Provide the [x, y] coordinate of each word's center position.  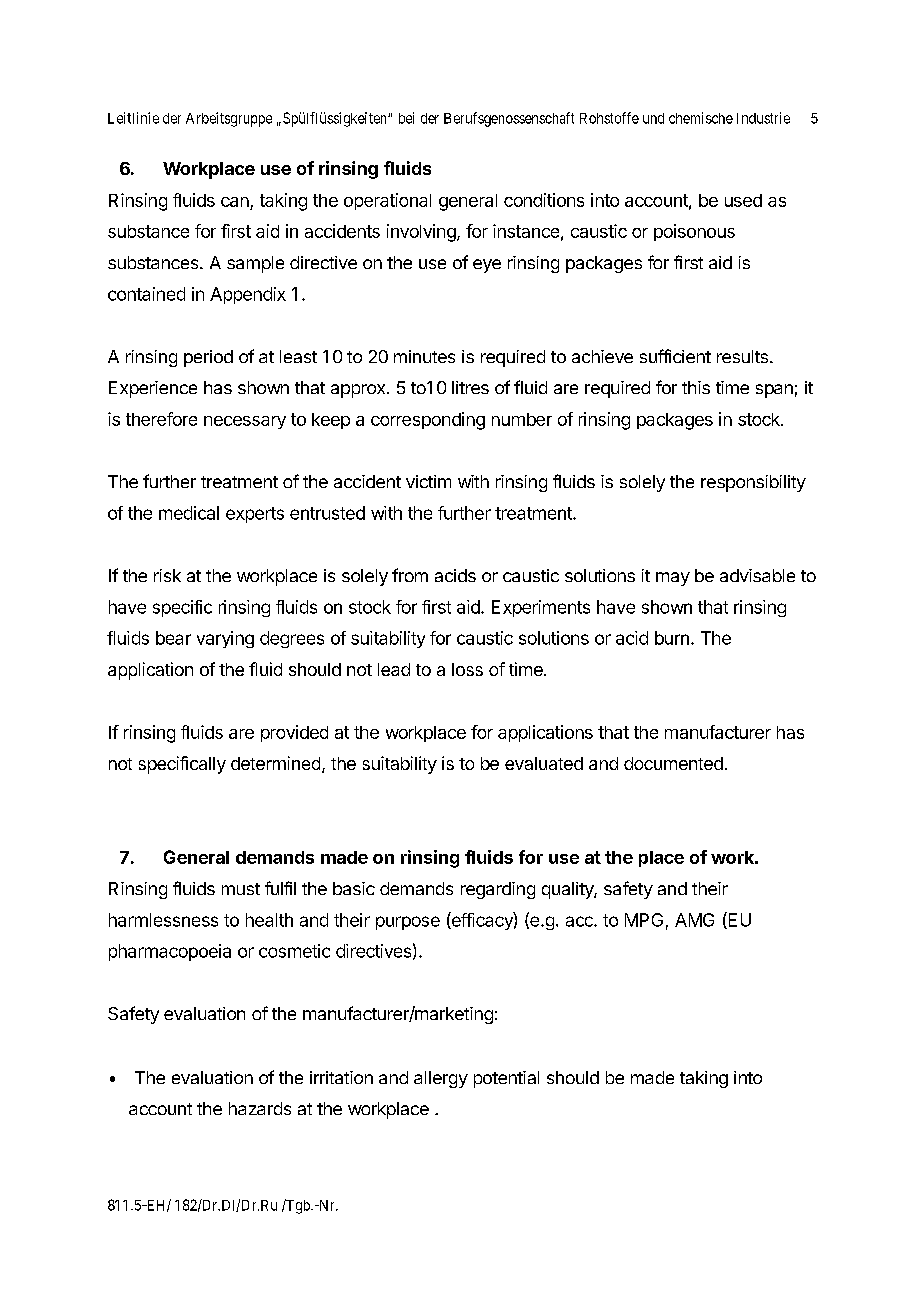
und [653, 118]
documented [673, 763]
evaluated [544, 763]
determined [275, 763]
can [235, 202]
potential [506, 1079]
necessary [245, 422]
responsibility [753, 483]
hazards [260, 1108]
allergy [441, 1079]
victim [428, 481]
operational [387, 201]
